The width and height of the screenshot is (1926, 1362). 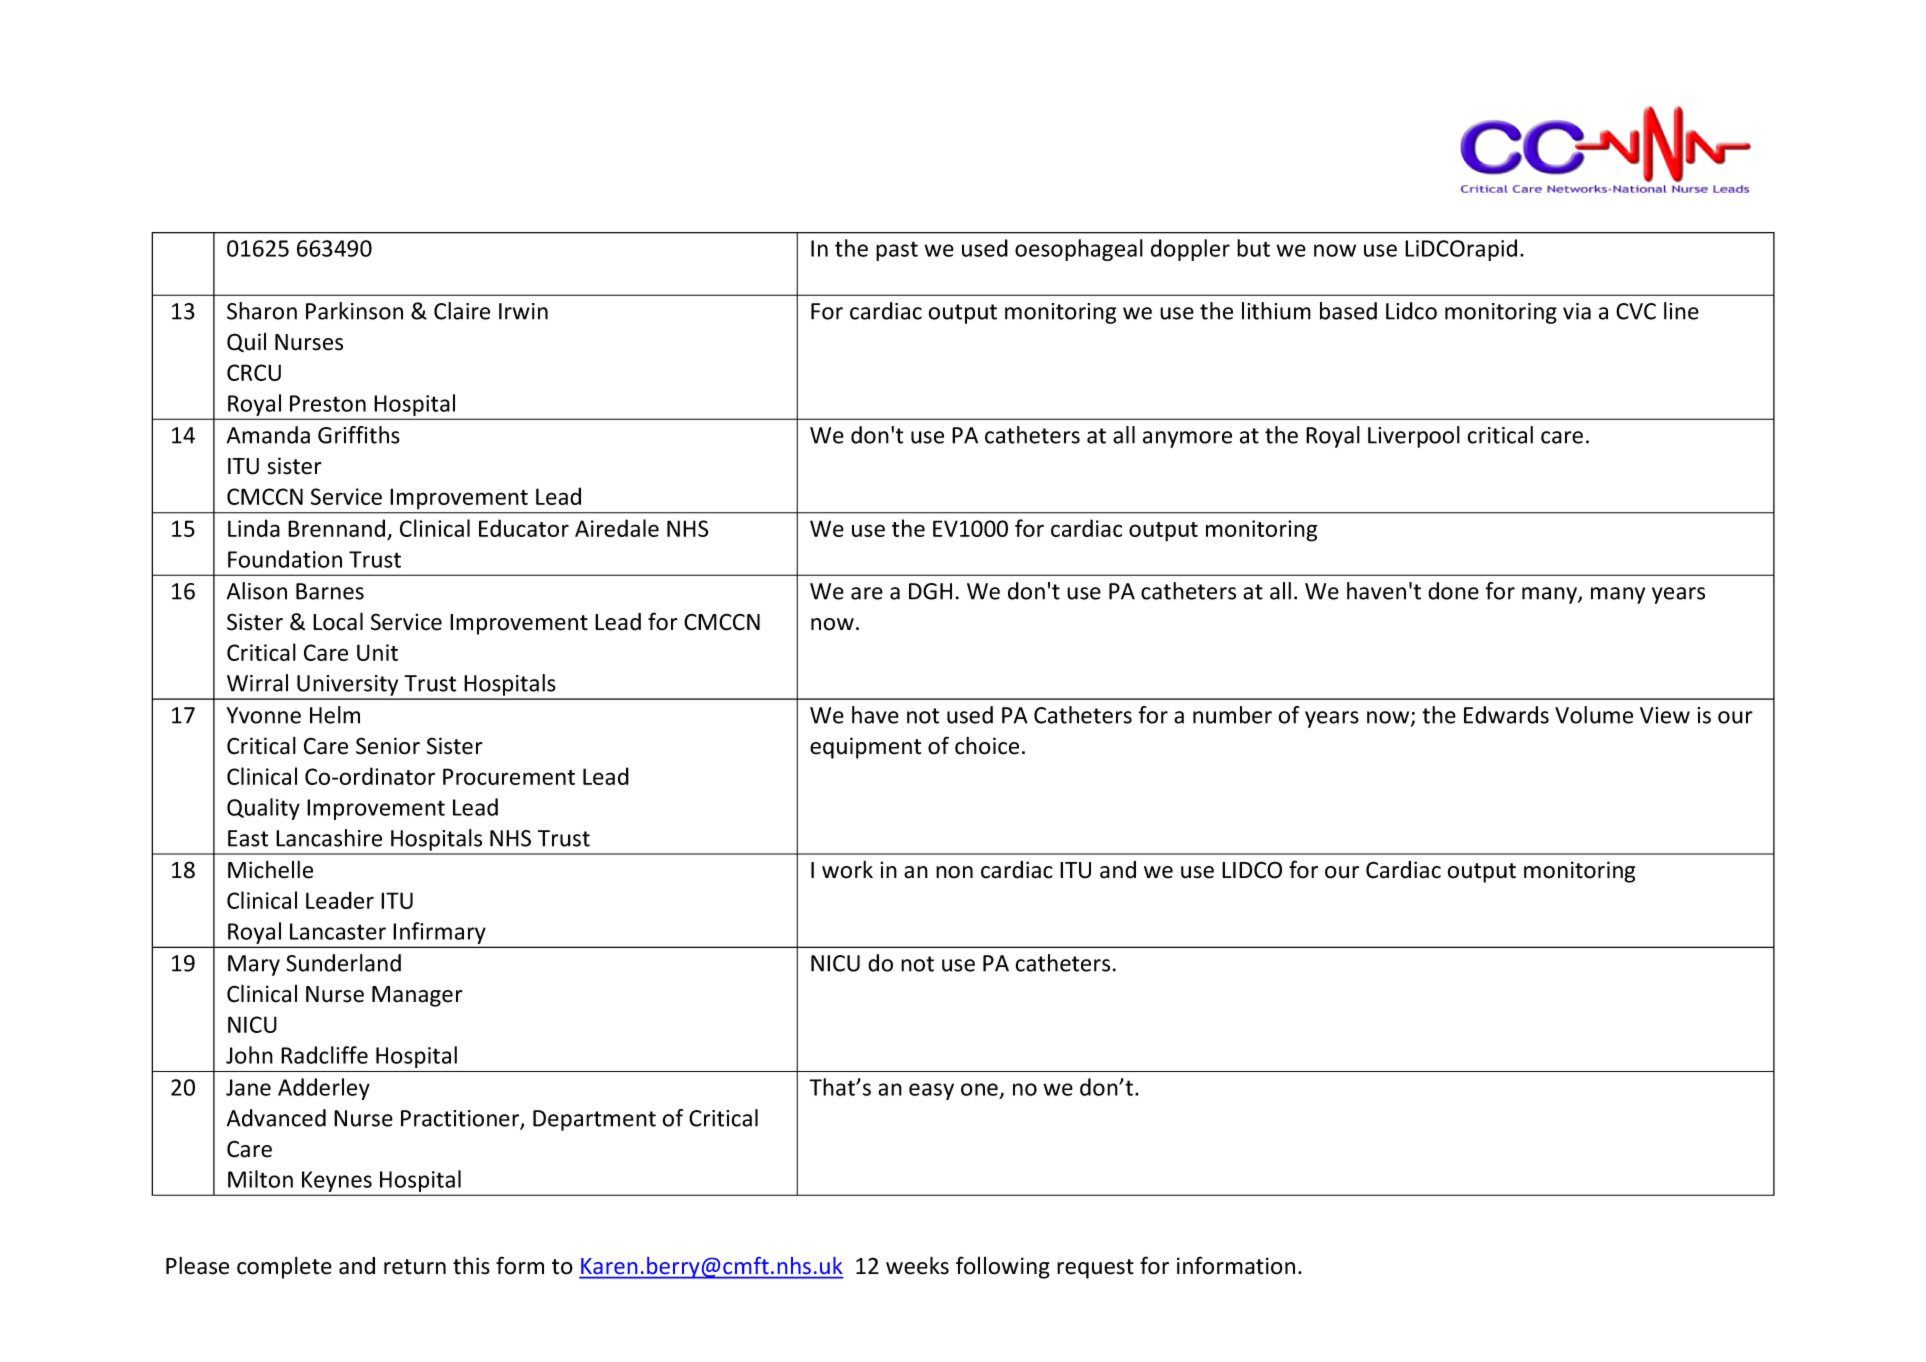 What do you see at coordinates (897, 251) in the screenshot?
I see `past` at bounding box center [897, 251].
